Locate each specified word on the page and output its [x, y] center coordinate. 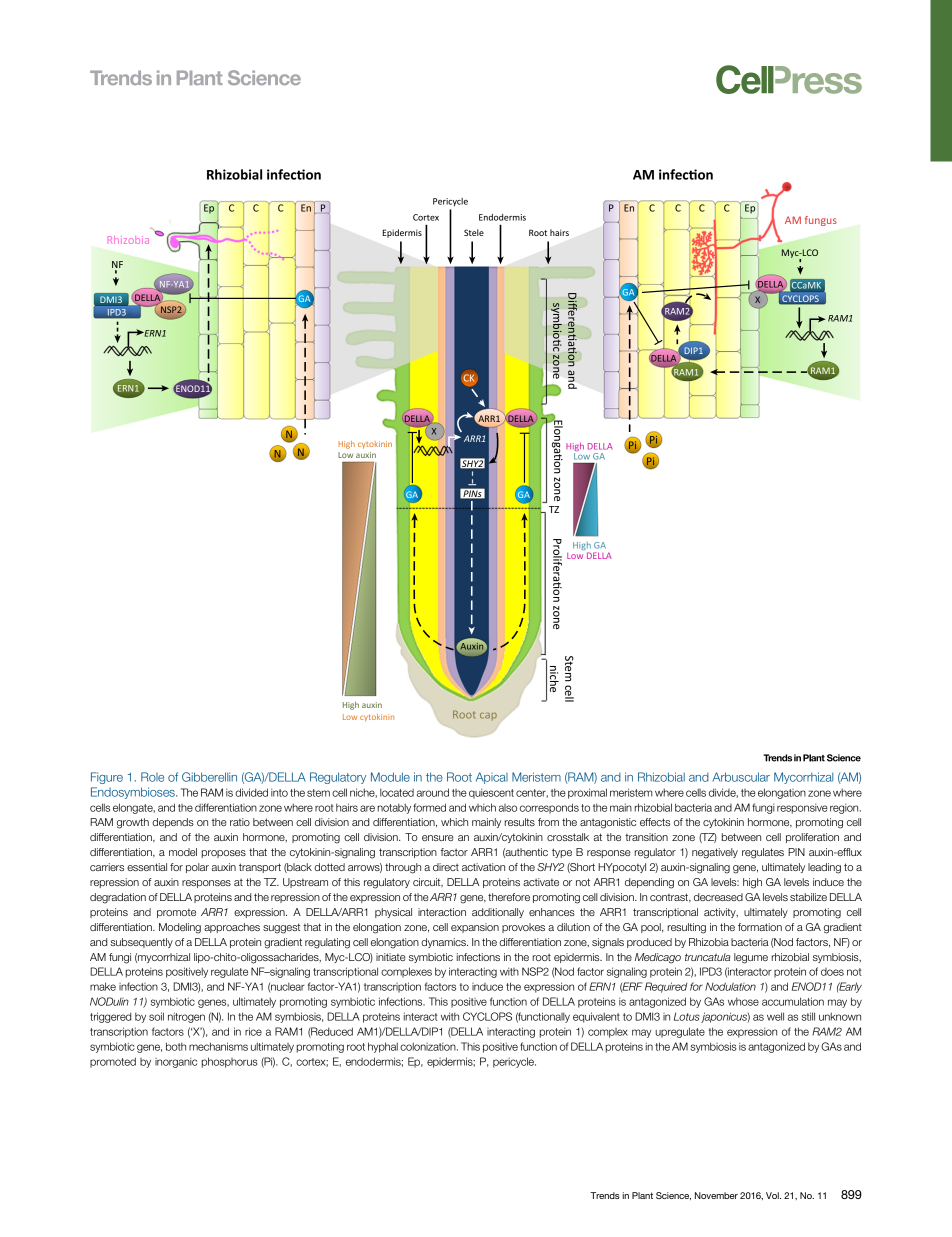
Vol [773, 1195]
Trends [605, 1195]
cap [488, 716]
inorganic [176, 1063]
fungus [821, 221]
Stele [474, 232]
